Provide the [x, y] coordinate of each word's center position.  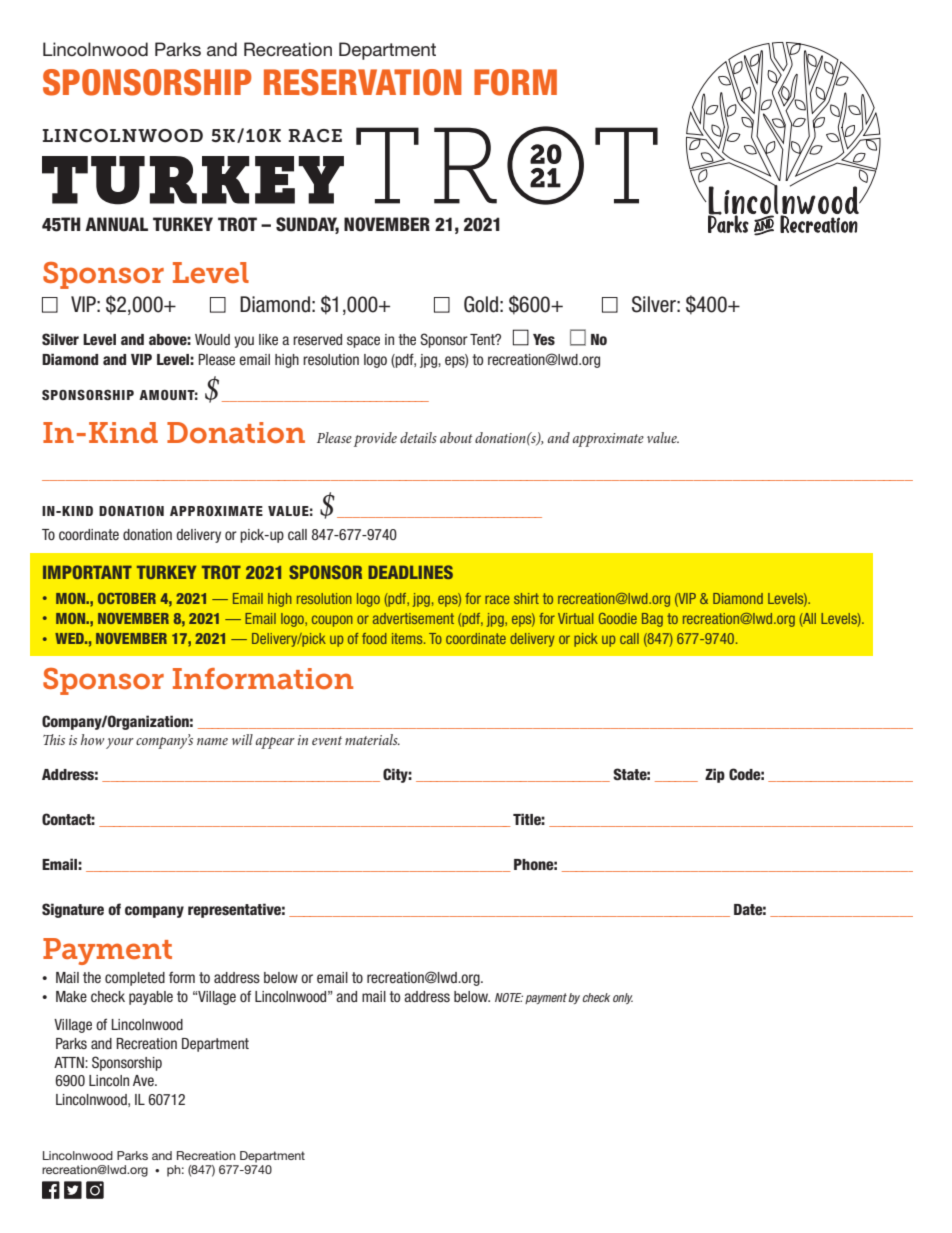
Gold [481, 304]
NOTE [509, 997]
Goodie [618, 618]
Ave [144, 1080]
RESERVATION [363, 82]
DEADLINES [410, 572]
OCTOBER [127, 598]
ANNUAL [116, 224]
